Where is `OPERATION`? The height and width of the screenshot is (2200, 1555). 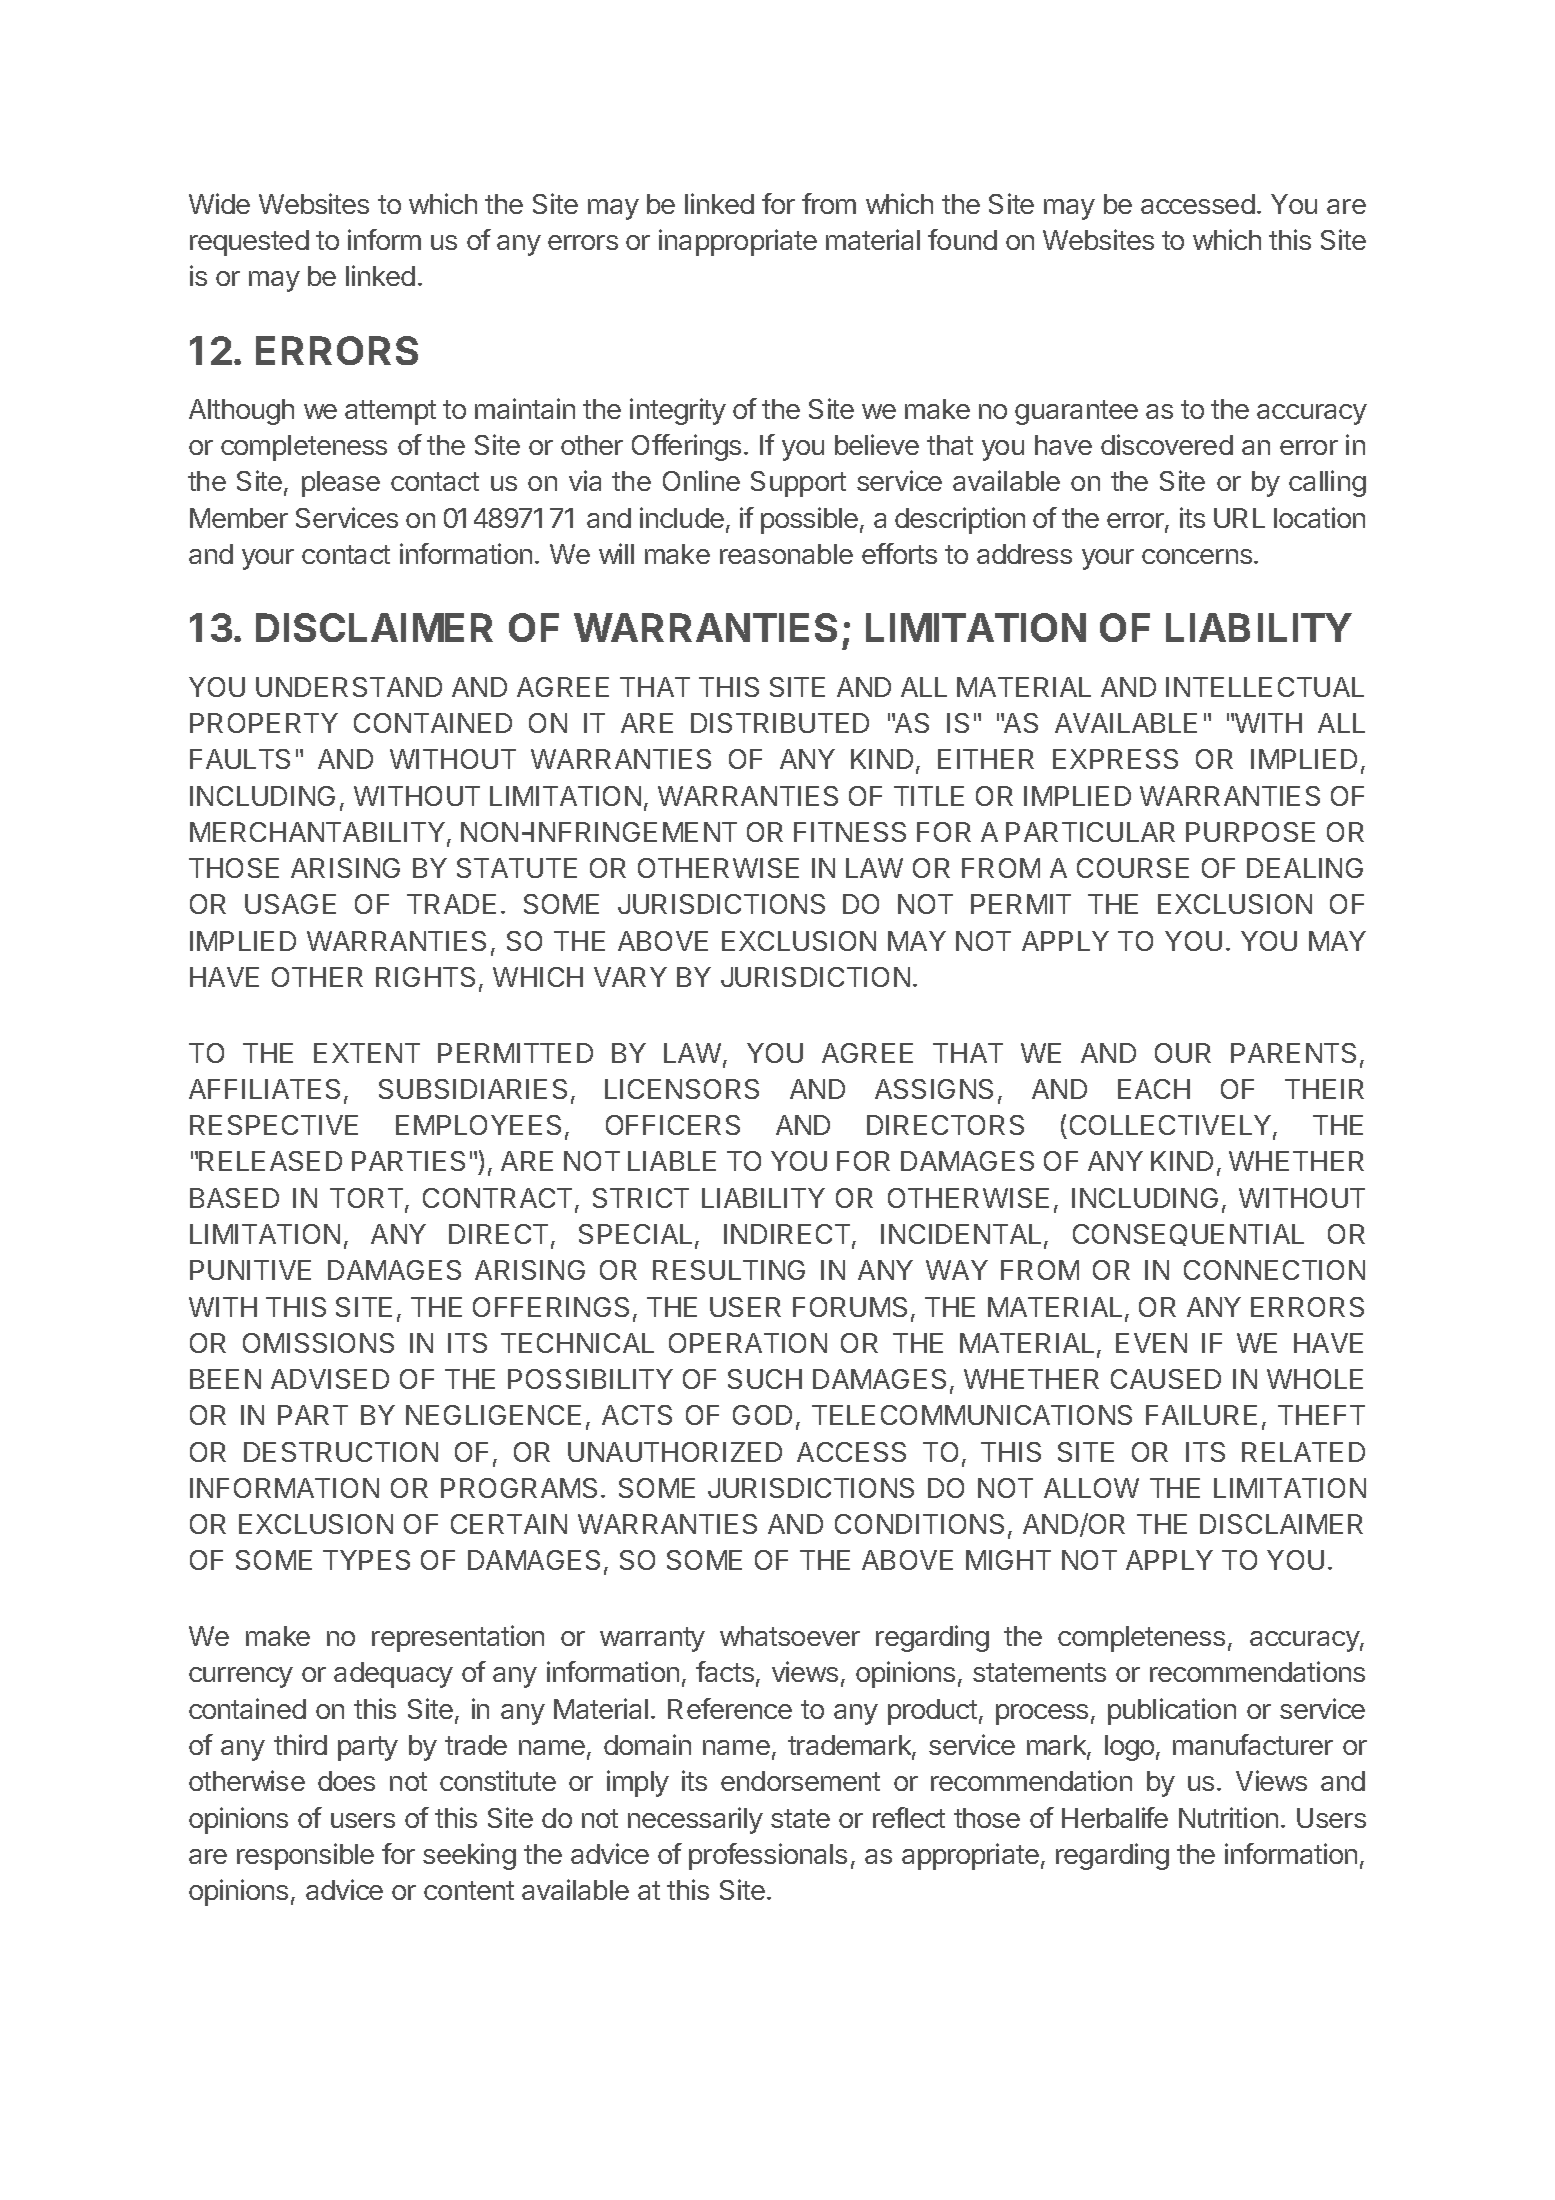
OPERATION is located at coordinates (748, 1343).
